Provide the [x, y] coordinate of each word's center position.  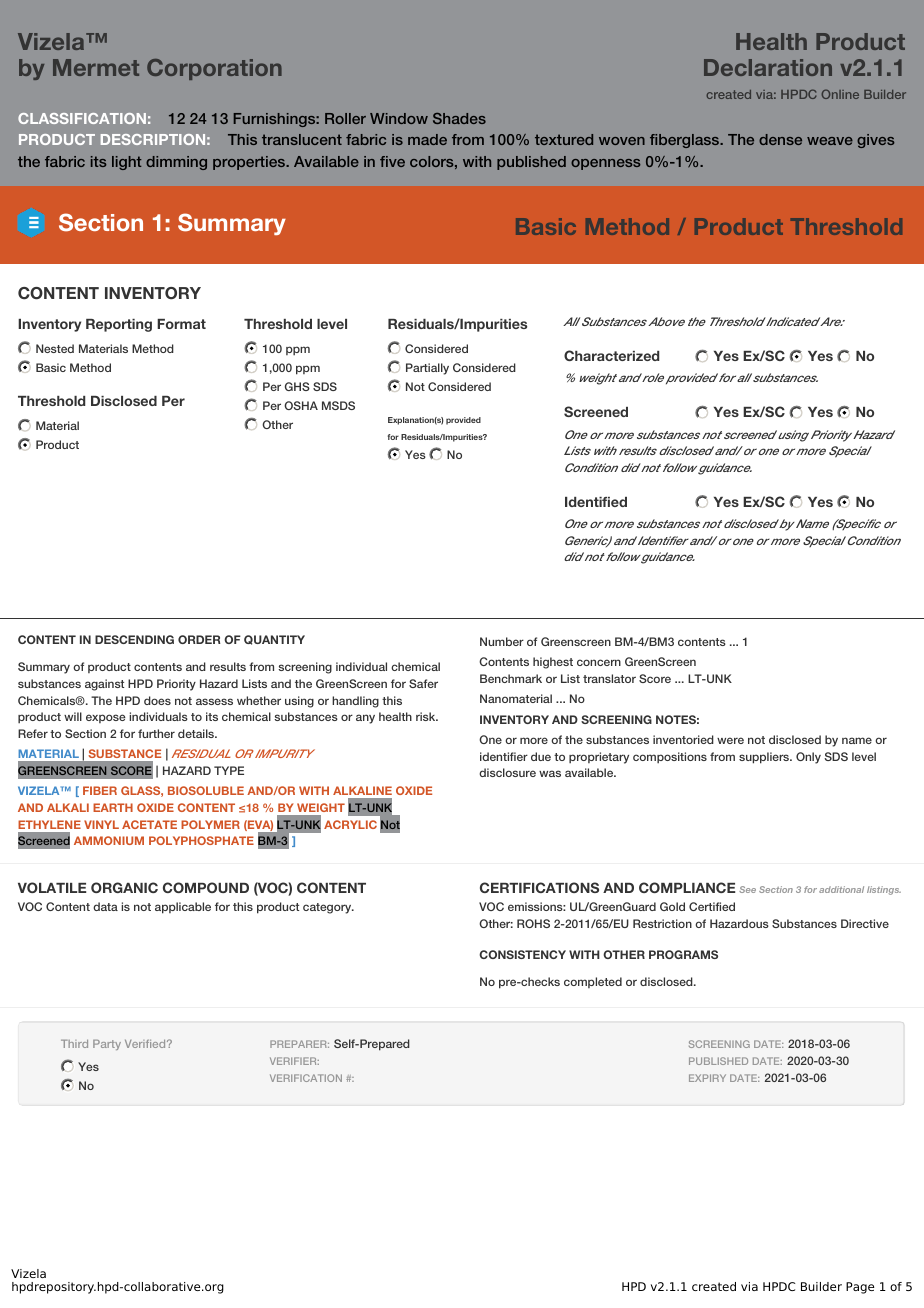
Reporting [119, 325]
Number [502, 641]
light [127, 163]
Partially [427, 369]
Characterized [611, 355]
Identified [596, 502]
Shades [459, 118]
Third [74, 1044]
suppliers [765, 758]
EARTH [113, 807]
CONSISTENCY [522, 954]
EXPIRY [707, 1078]
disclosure [507, 772]
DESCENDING [134, 639]
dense [780, 139]
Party [107, 1045]
